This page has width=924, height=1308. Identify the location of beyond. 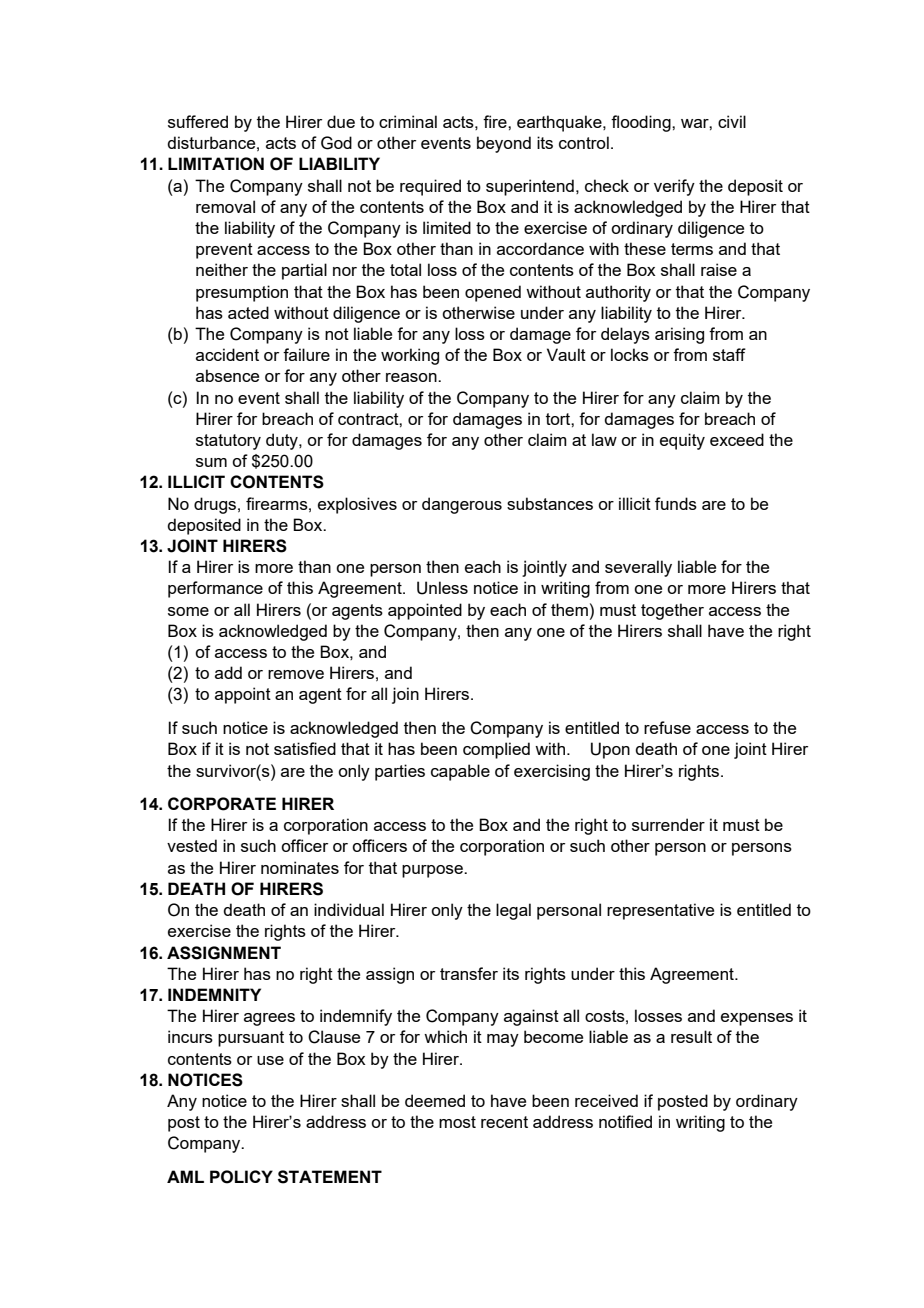
(504, 144).
